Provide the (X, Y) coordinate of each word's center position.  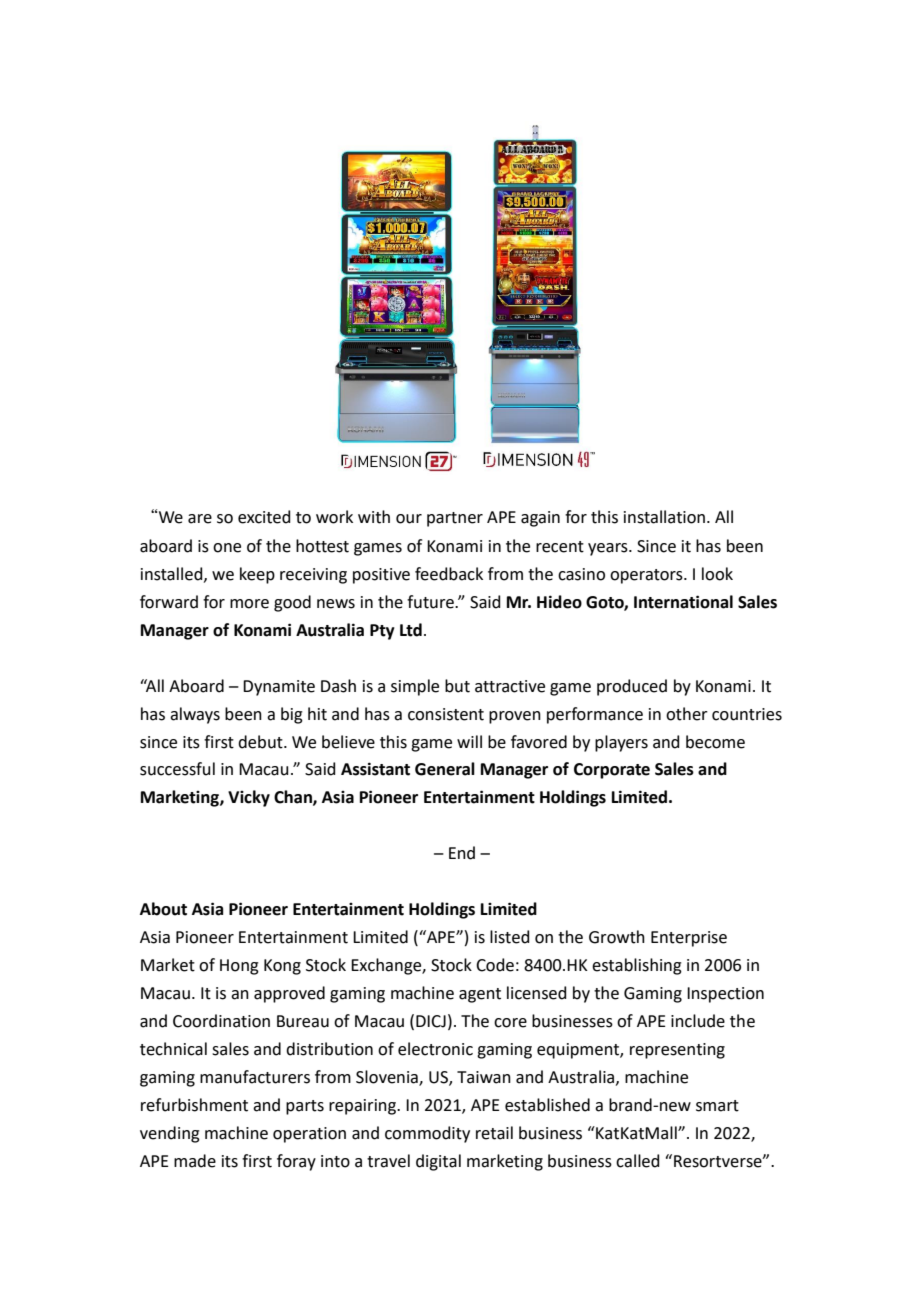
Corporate (612, 771)
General (445, 769)
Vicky (249, 798)
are (200, 519)
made (195, 1161)
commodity (427, 1134)
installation (664, 517)
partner (455, 519)
